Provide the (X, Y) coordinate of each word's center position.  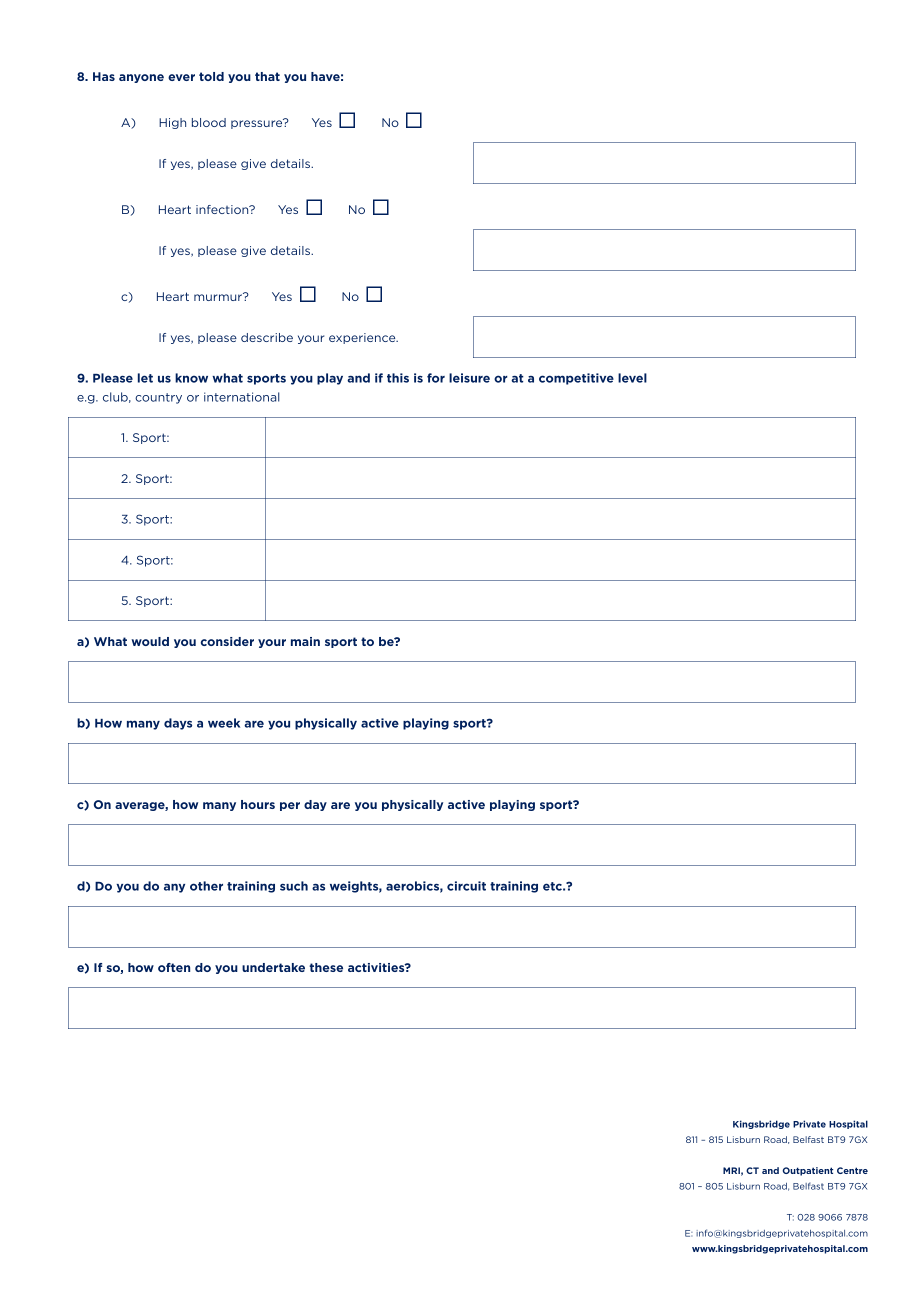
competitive (576, 379)
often (174, 967)
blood (209, 122)
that (267, 76)
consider (227, 641)
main (305, 641)
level (632, 378)
